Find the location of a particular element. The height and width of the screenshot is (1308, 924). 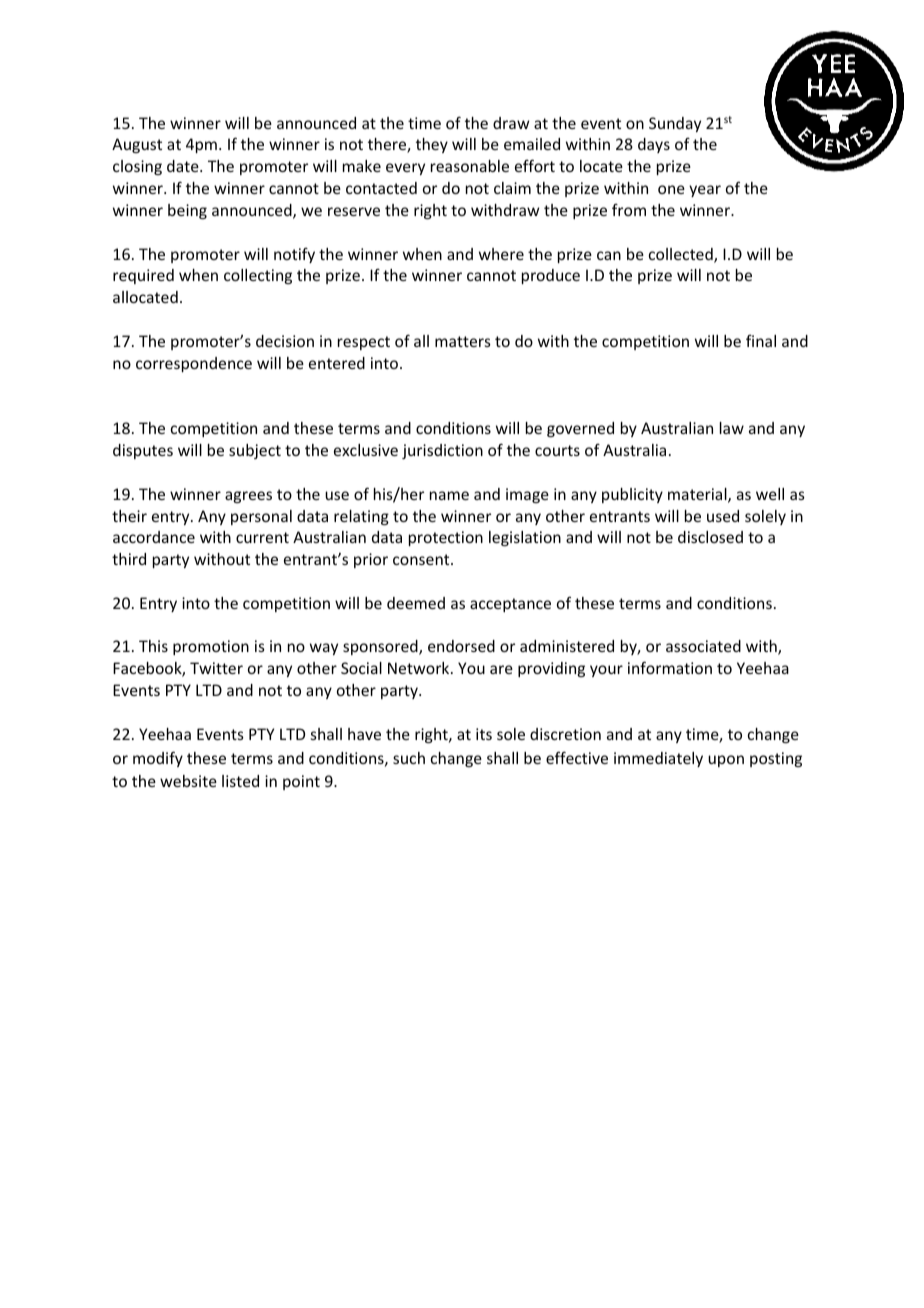

correspondence is located at coordinates (194, 364).
